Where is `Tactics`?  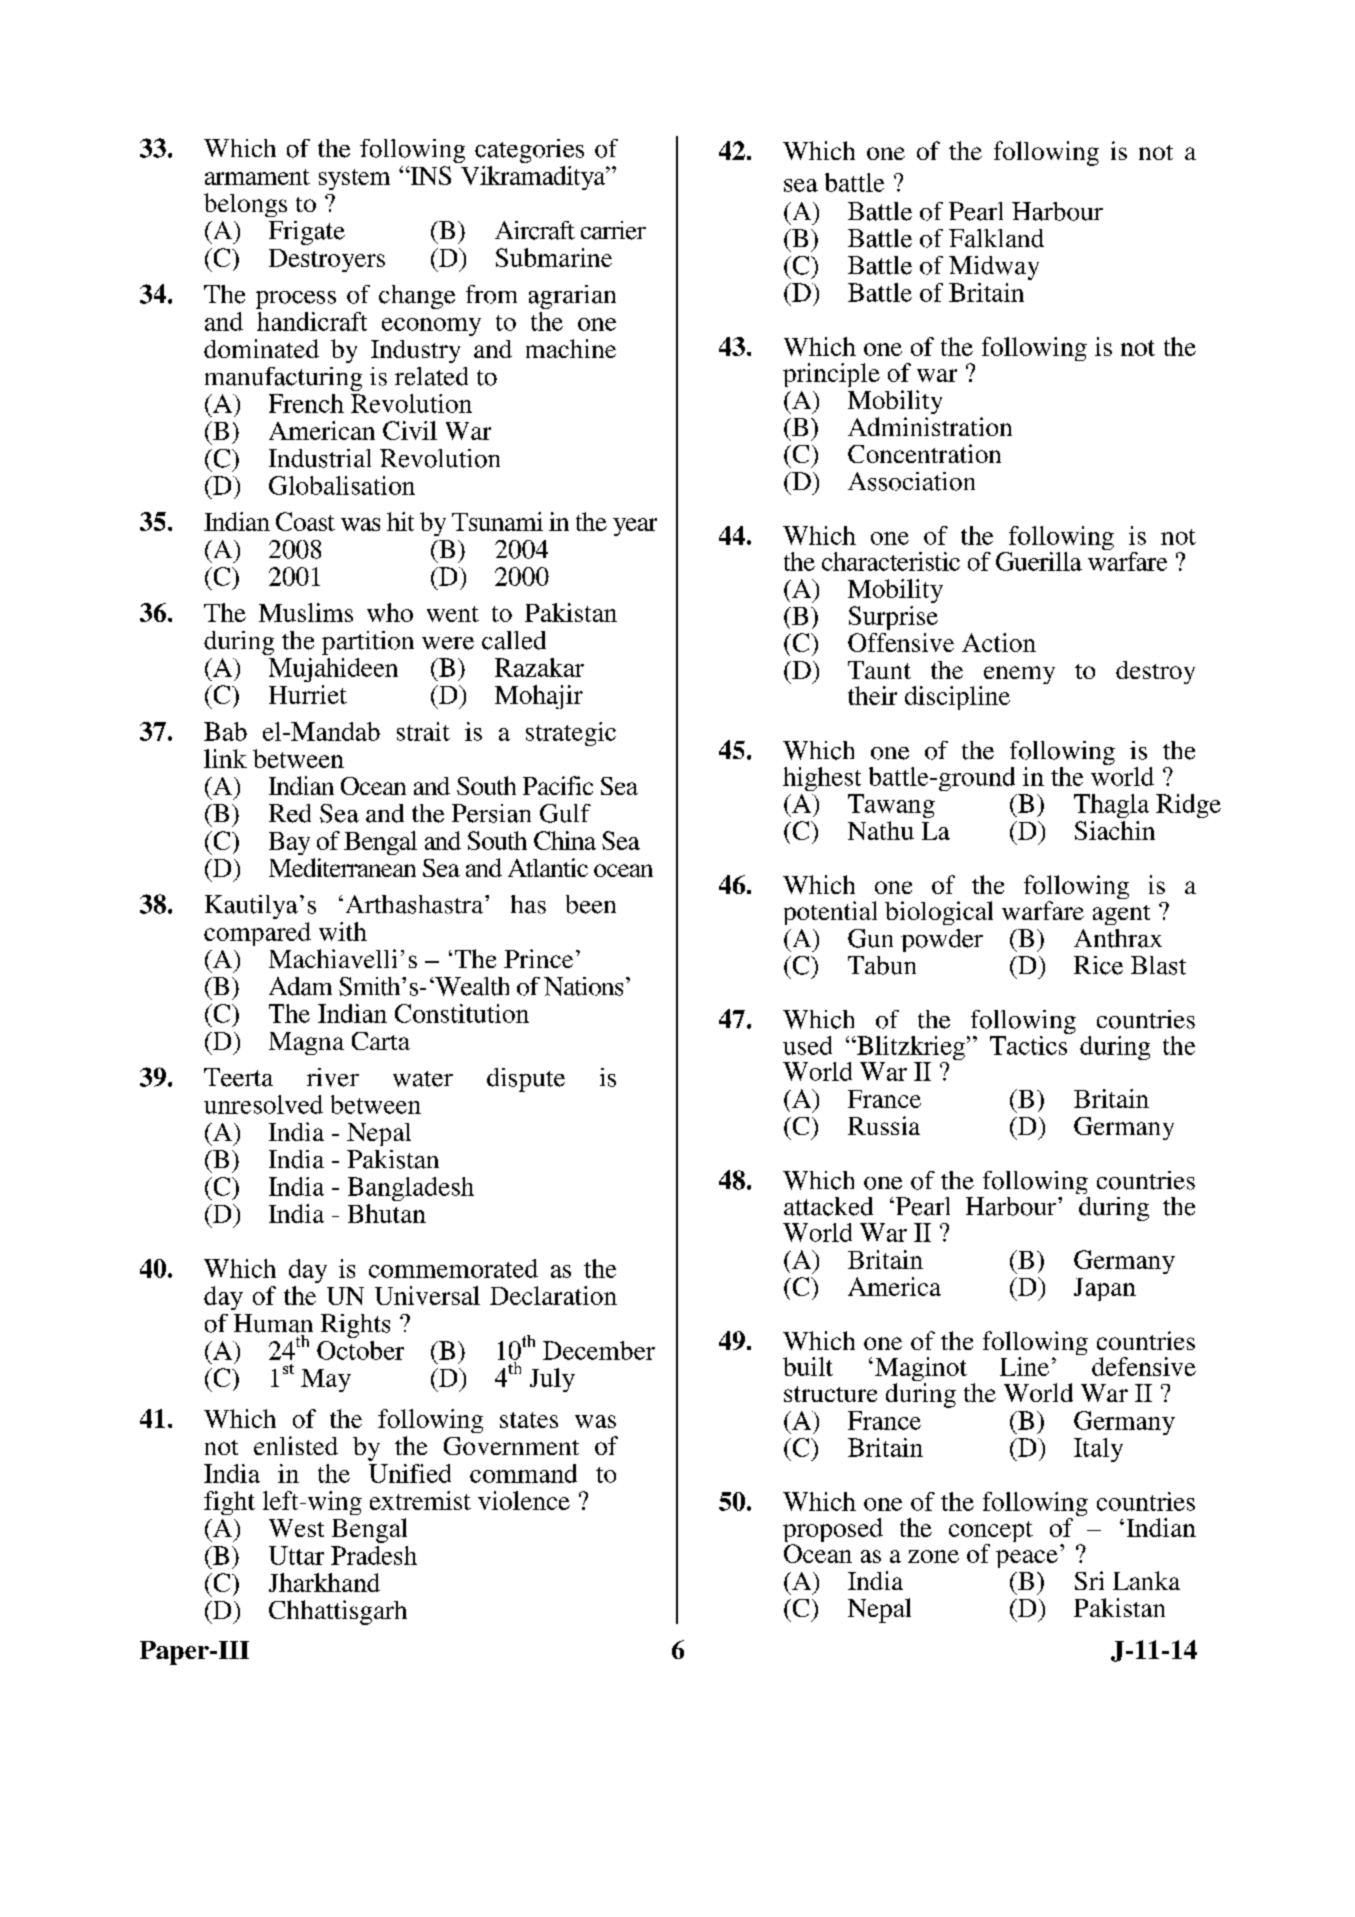
Tactics is located at coordinates (1030, 1044).
